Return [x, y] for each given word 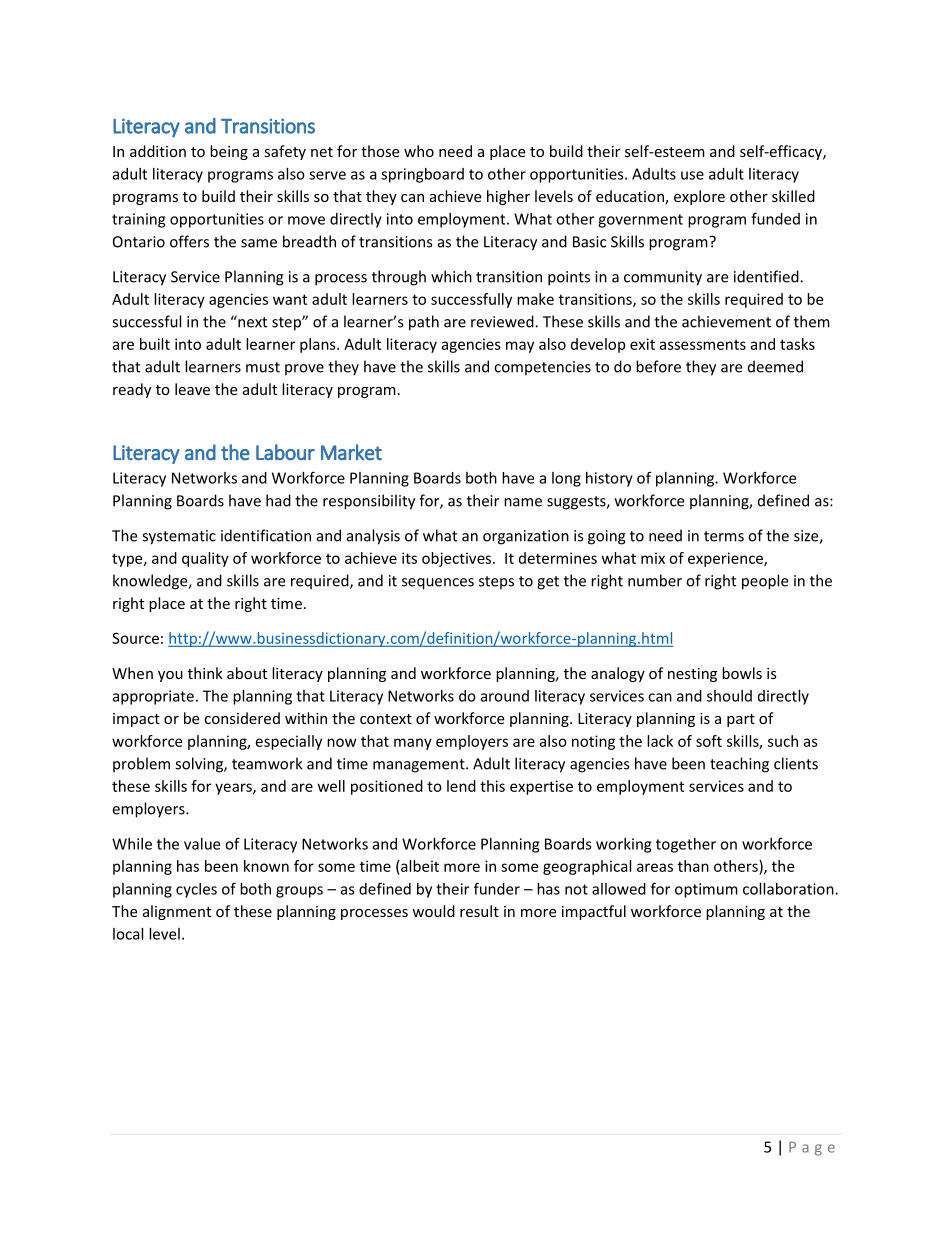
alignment [177, 912]
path [424, 323]
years [234, 789]
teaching [739, 765]
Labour [285, 452]
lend [461, 786]
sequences [438, 584]
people [765, 582]
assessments [702, 345]
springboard [422, 175]
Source [135, 638]
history [609, 479]
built [155, 344]
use [692, 175]
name [523, 502]
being [229, 152]
